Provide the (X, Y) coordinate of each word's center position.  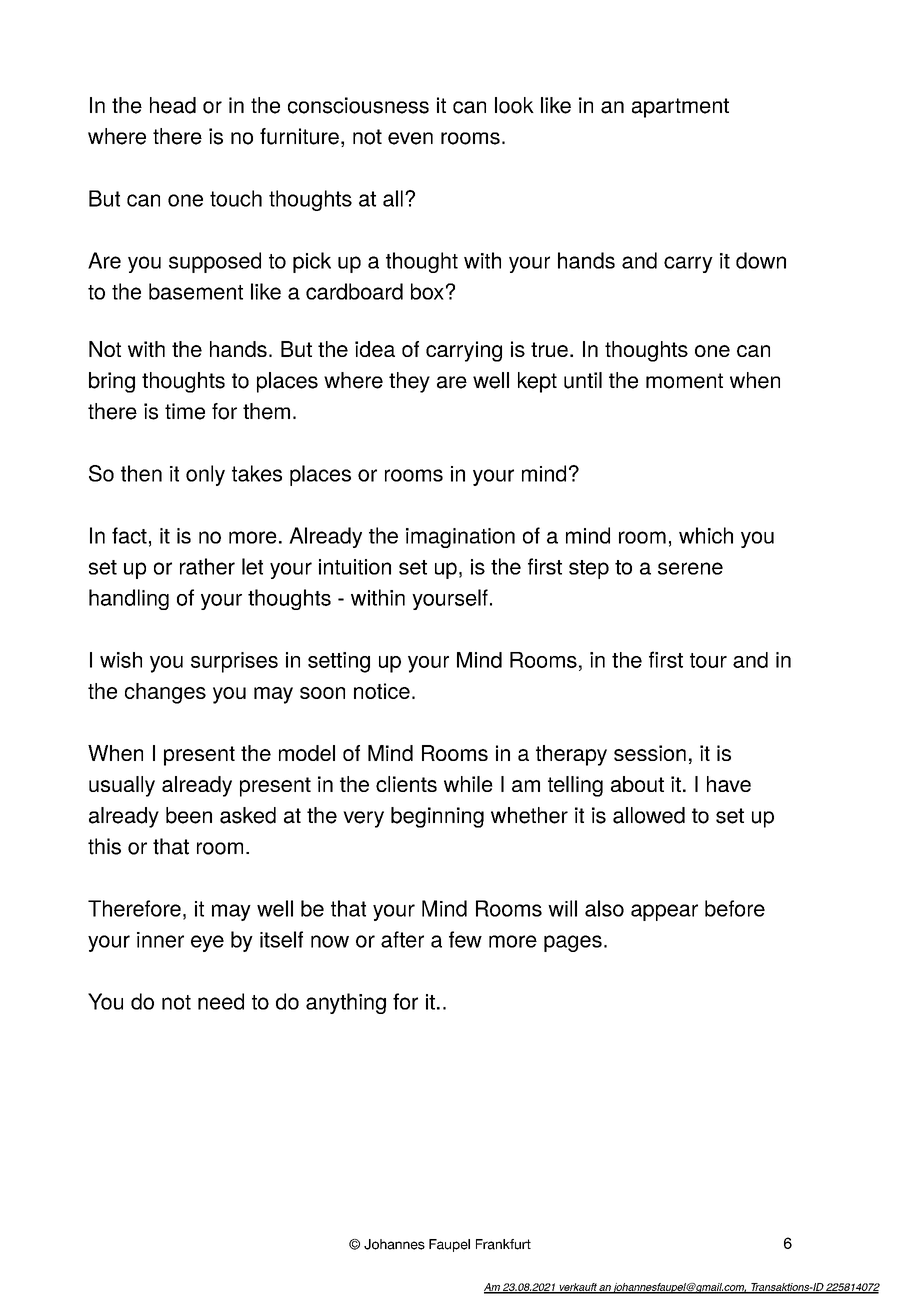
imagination (460, 538)
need (221, 1001)
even (410, 138)
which (706, 535)
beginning (437, 817)
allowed (649, 815)
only (205, 475)
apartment (680, 108)
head (173, 105)
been (189, 815)
